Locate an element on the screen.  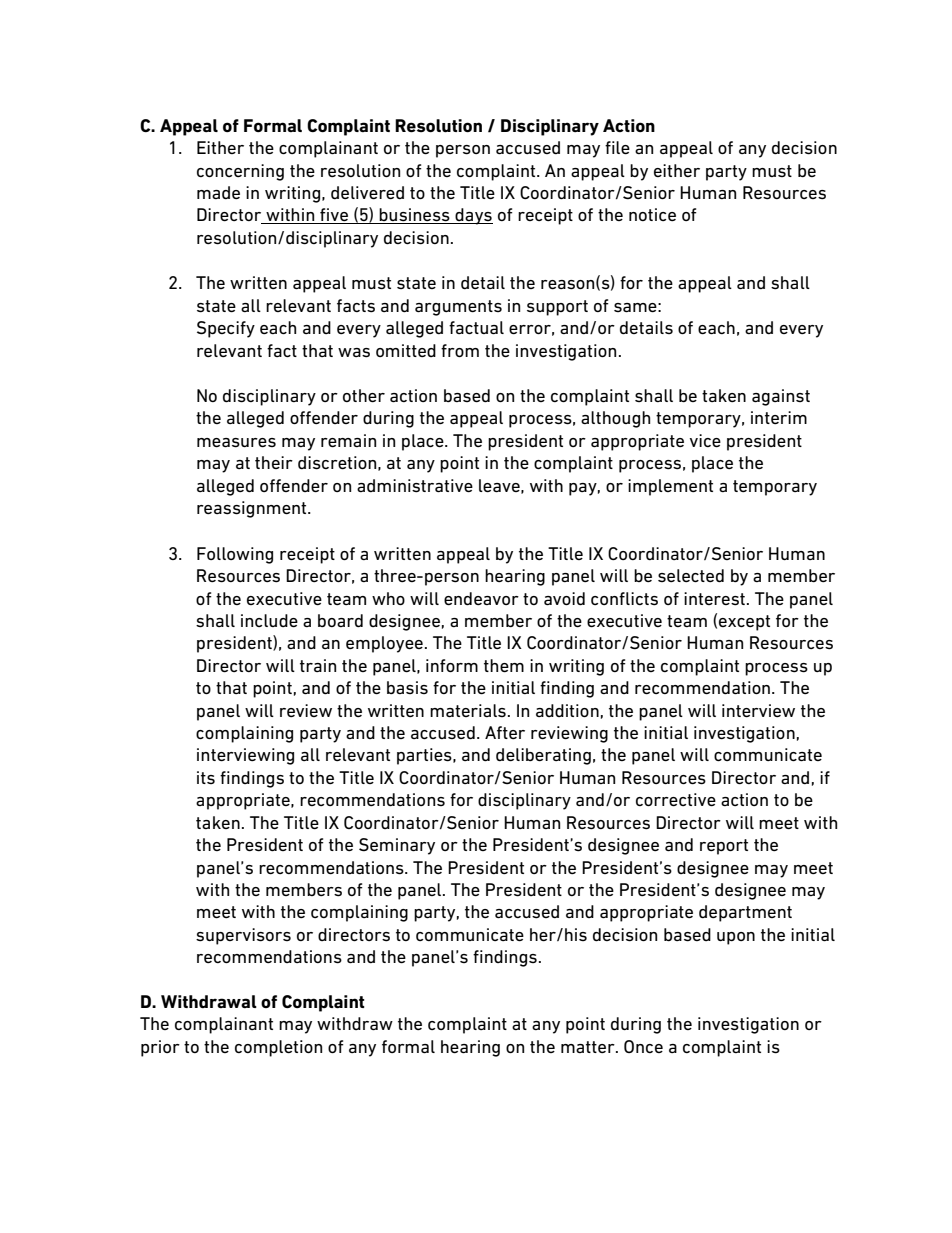
its is located at coordinates (206, 777).
